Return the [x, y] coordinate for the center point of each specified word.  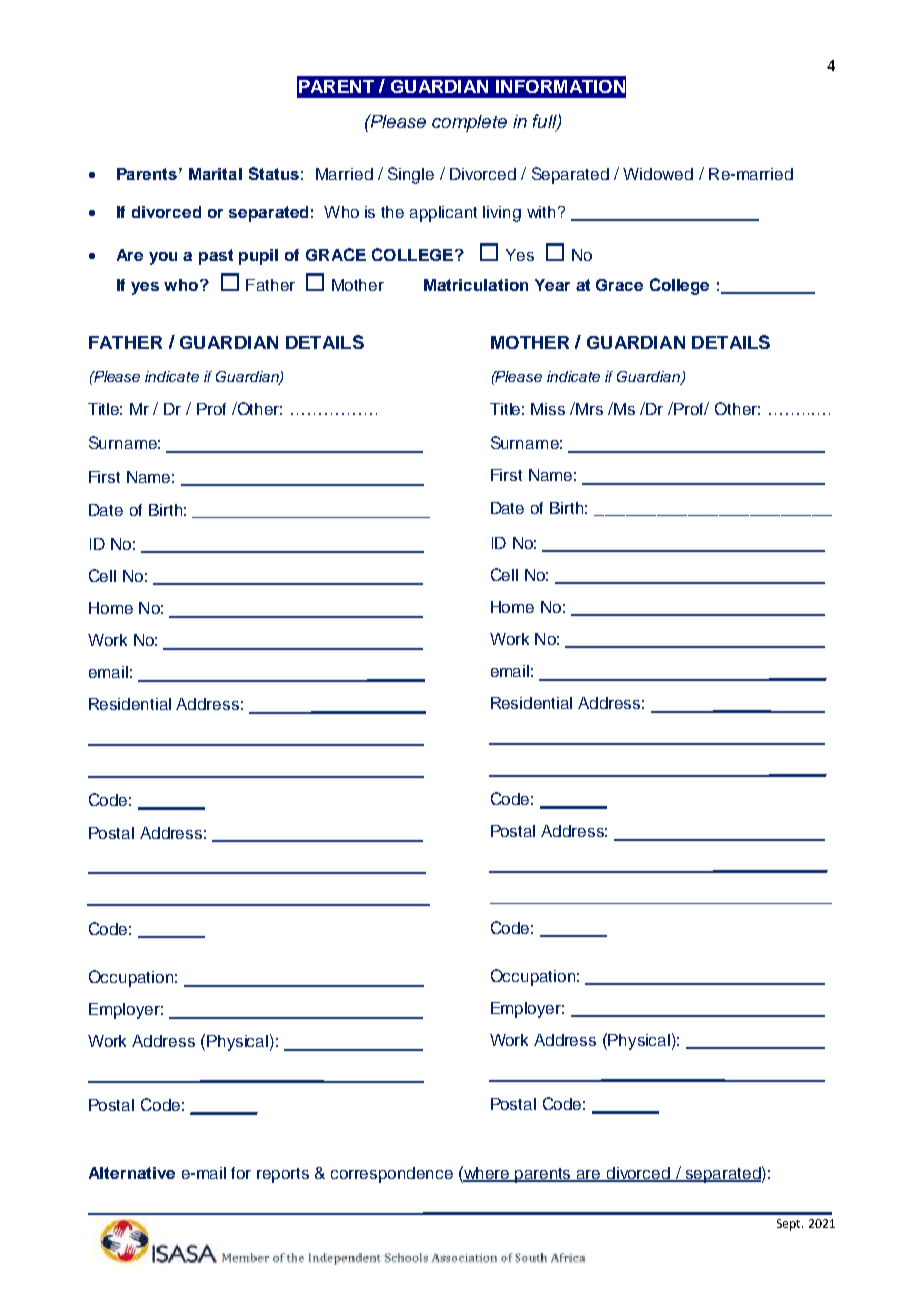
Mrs [589, 409]
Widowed [658, 174]
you [163, 258]
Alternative [132, 1173]
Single [411, 175]
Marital [215, 174]
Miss [548, 409]
